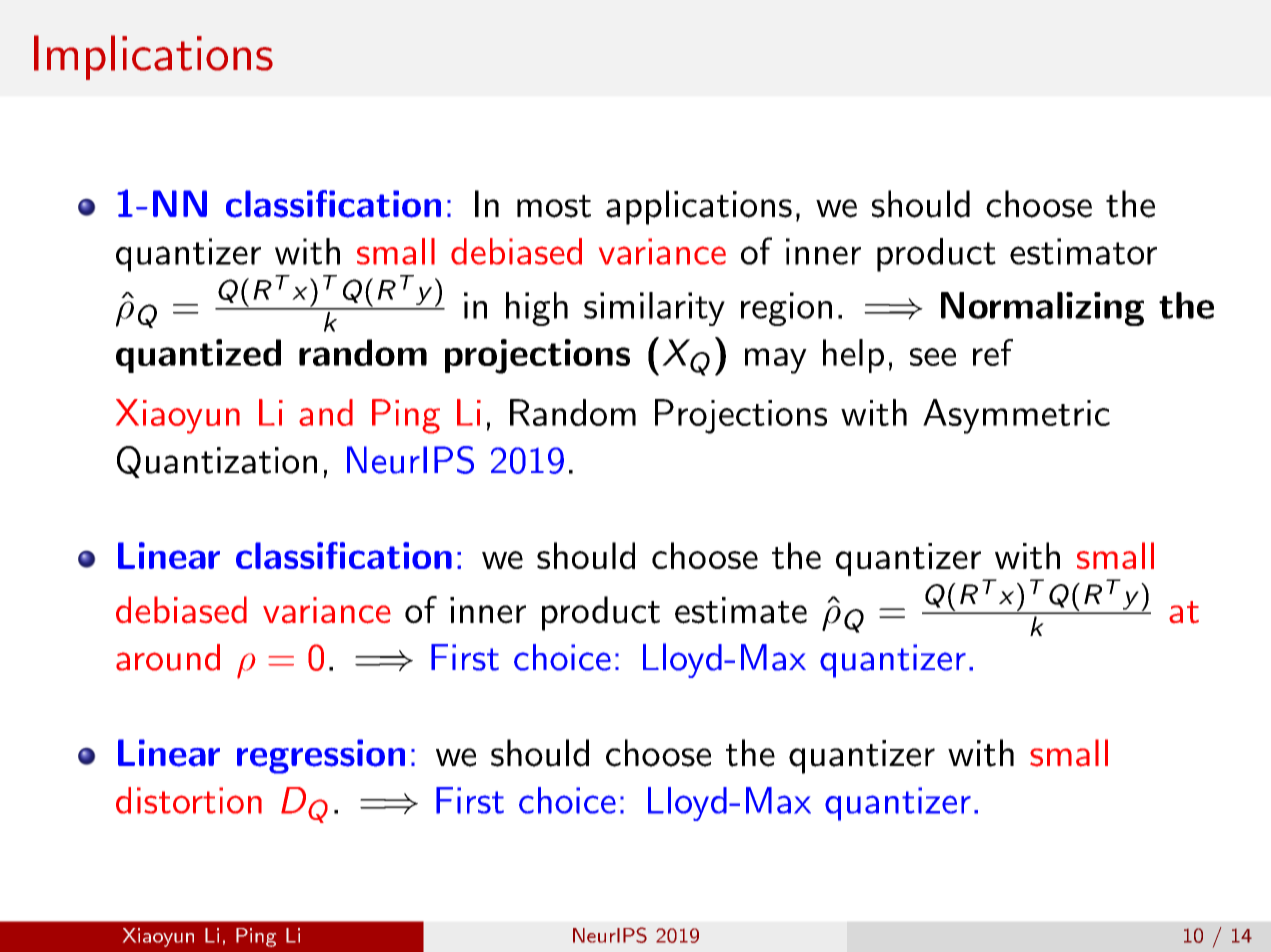 Image resolution: width=1271 pixels, height=952 pixels. I want to click on estimate, so click(741, 610).
